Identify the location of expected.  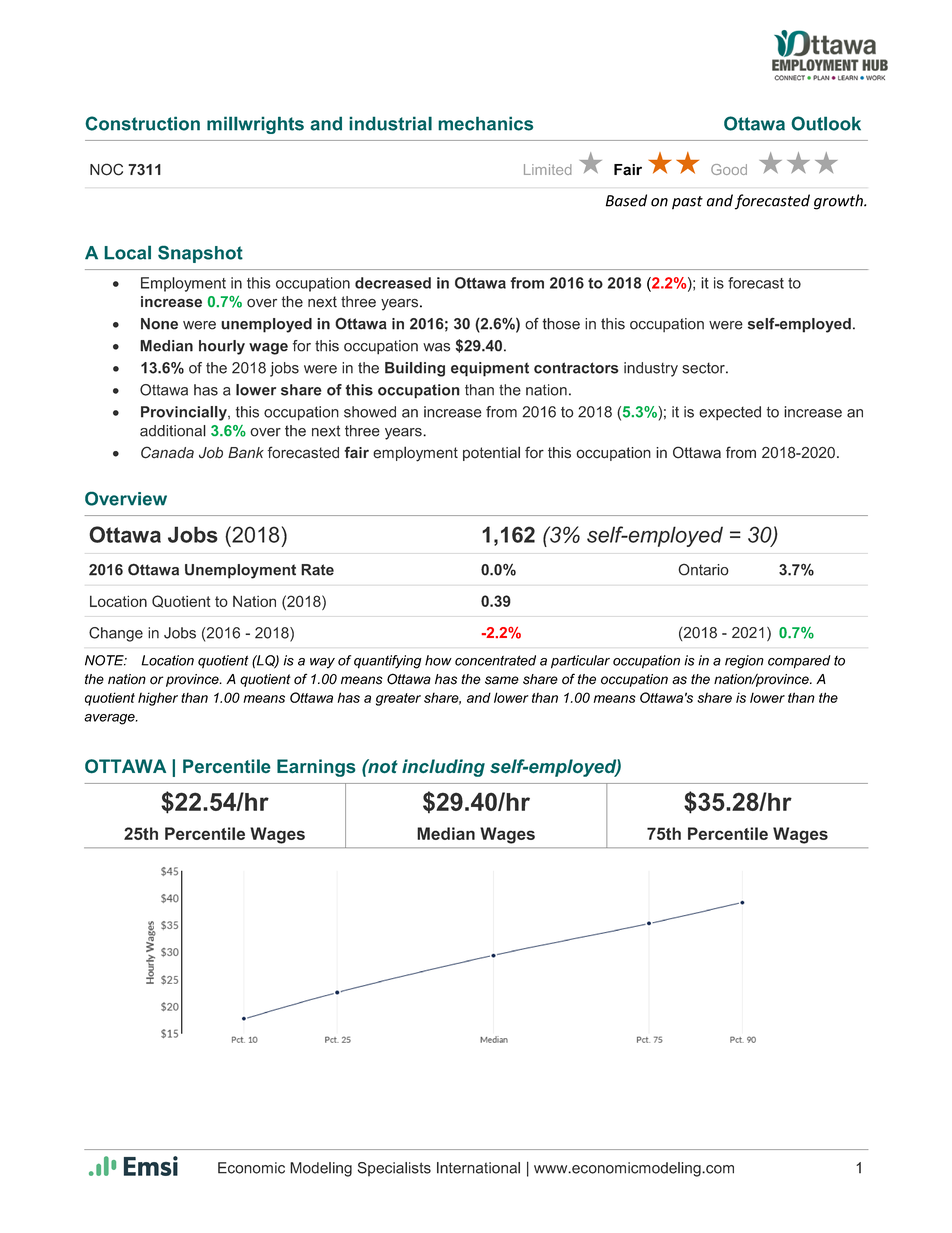
(730, 413).
